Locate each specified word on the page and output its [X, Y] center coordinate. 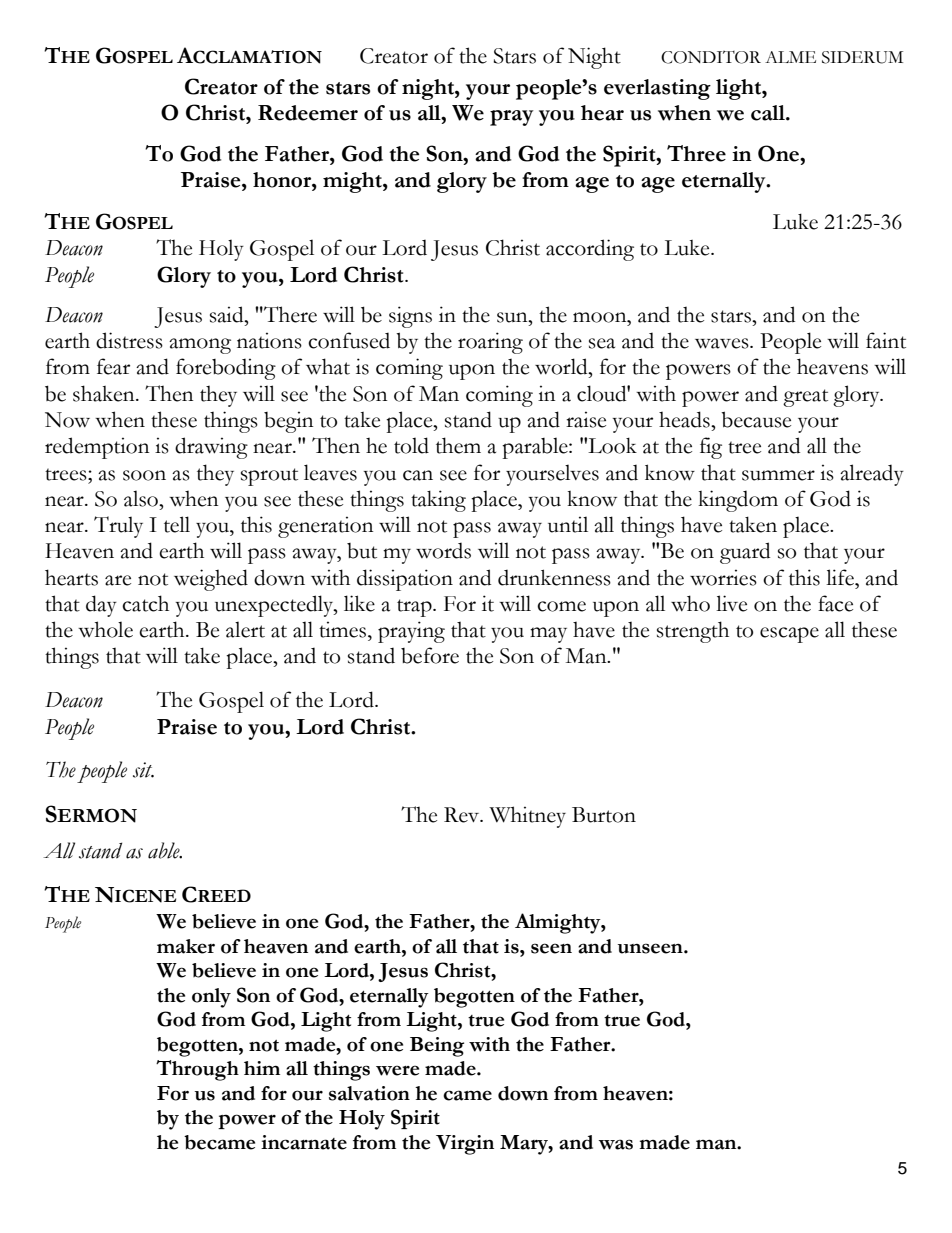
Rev [463, 815]
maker [186, 946]
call [769, 113]
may [548, 635]
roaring [490, 343]
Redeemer [308, 113]
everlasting [657, 89]
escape [789, 635]
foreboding [226, 369]
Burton [604, 815]
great [805, 398]
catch [145, 603]
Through [197, 1070]
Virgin [465, 1145]
